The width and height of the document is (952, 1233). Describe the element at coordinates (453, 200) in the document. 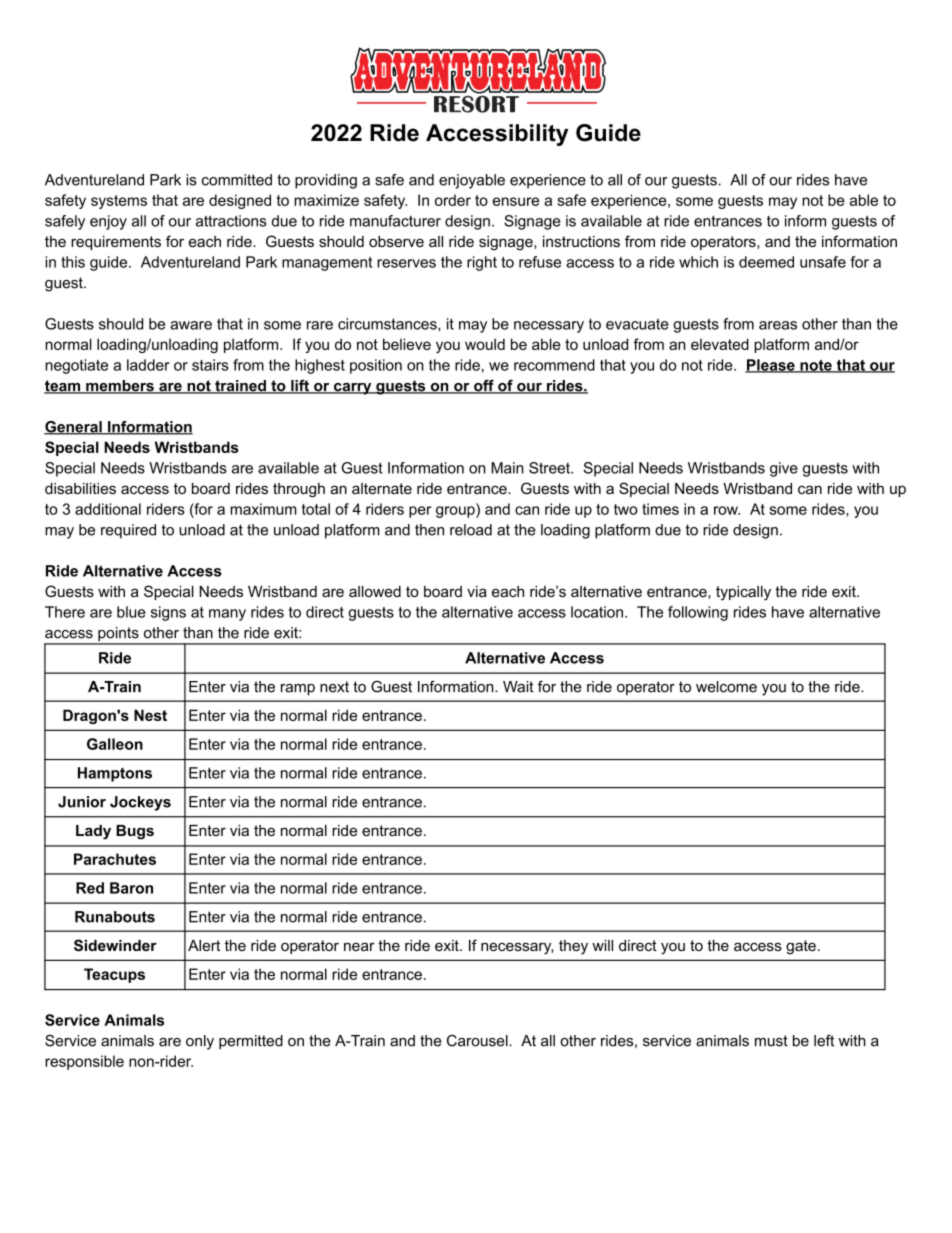

I see `order` at that location.
